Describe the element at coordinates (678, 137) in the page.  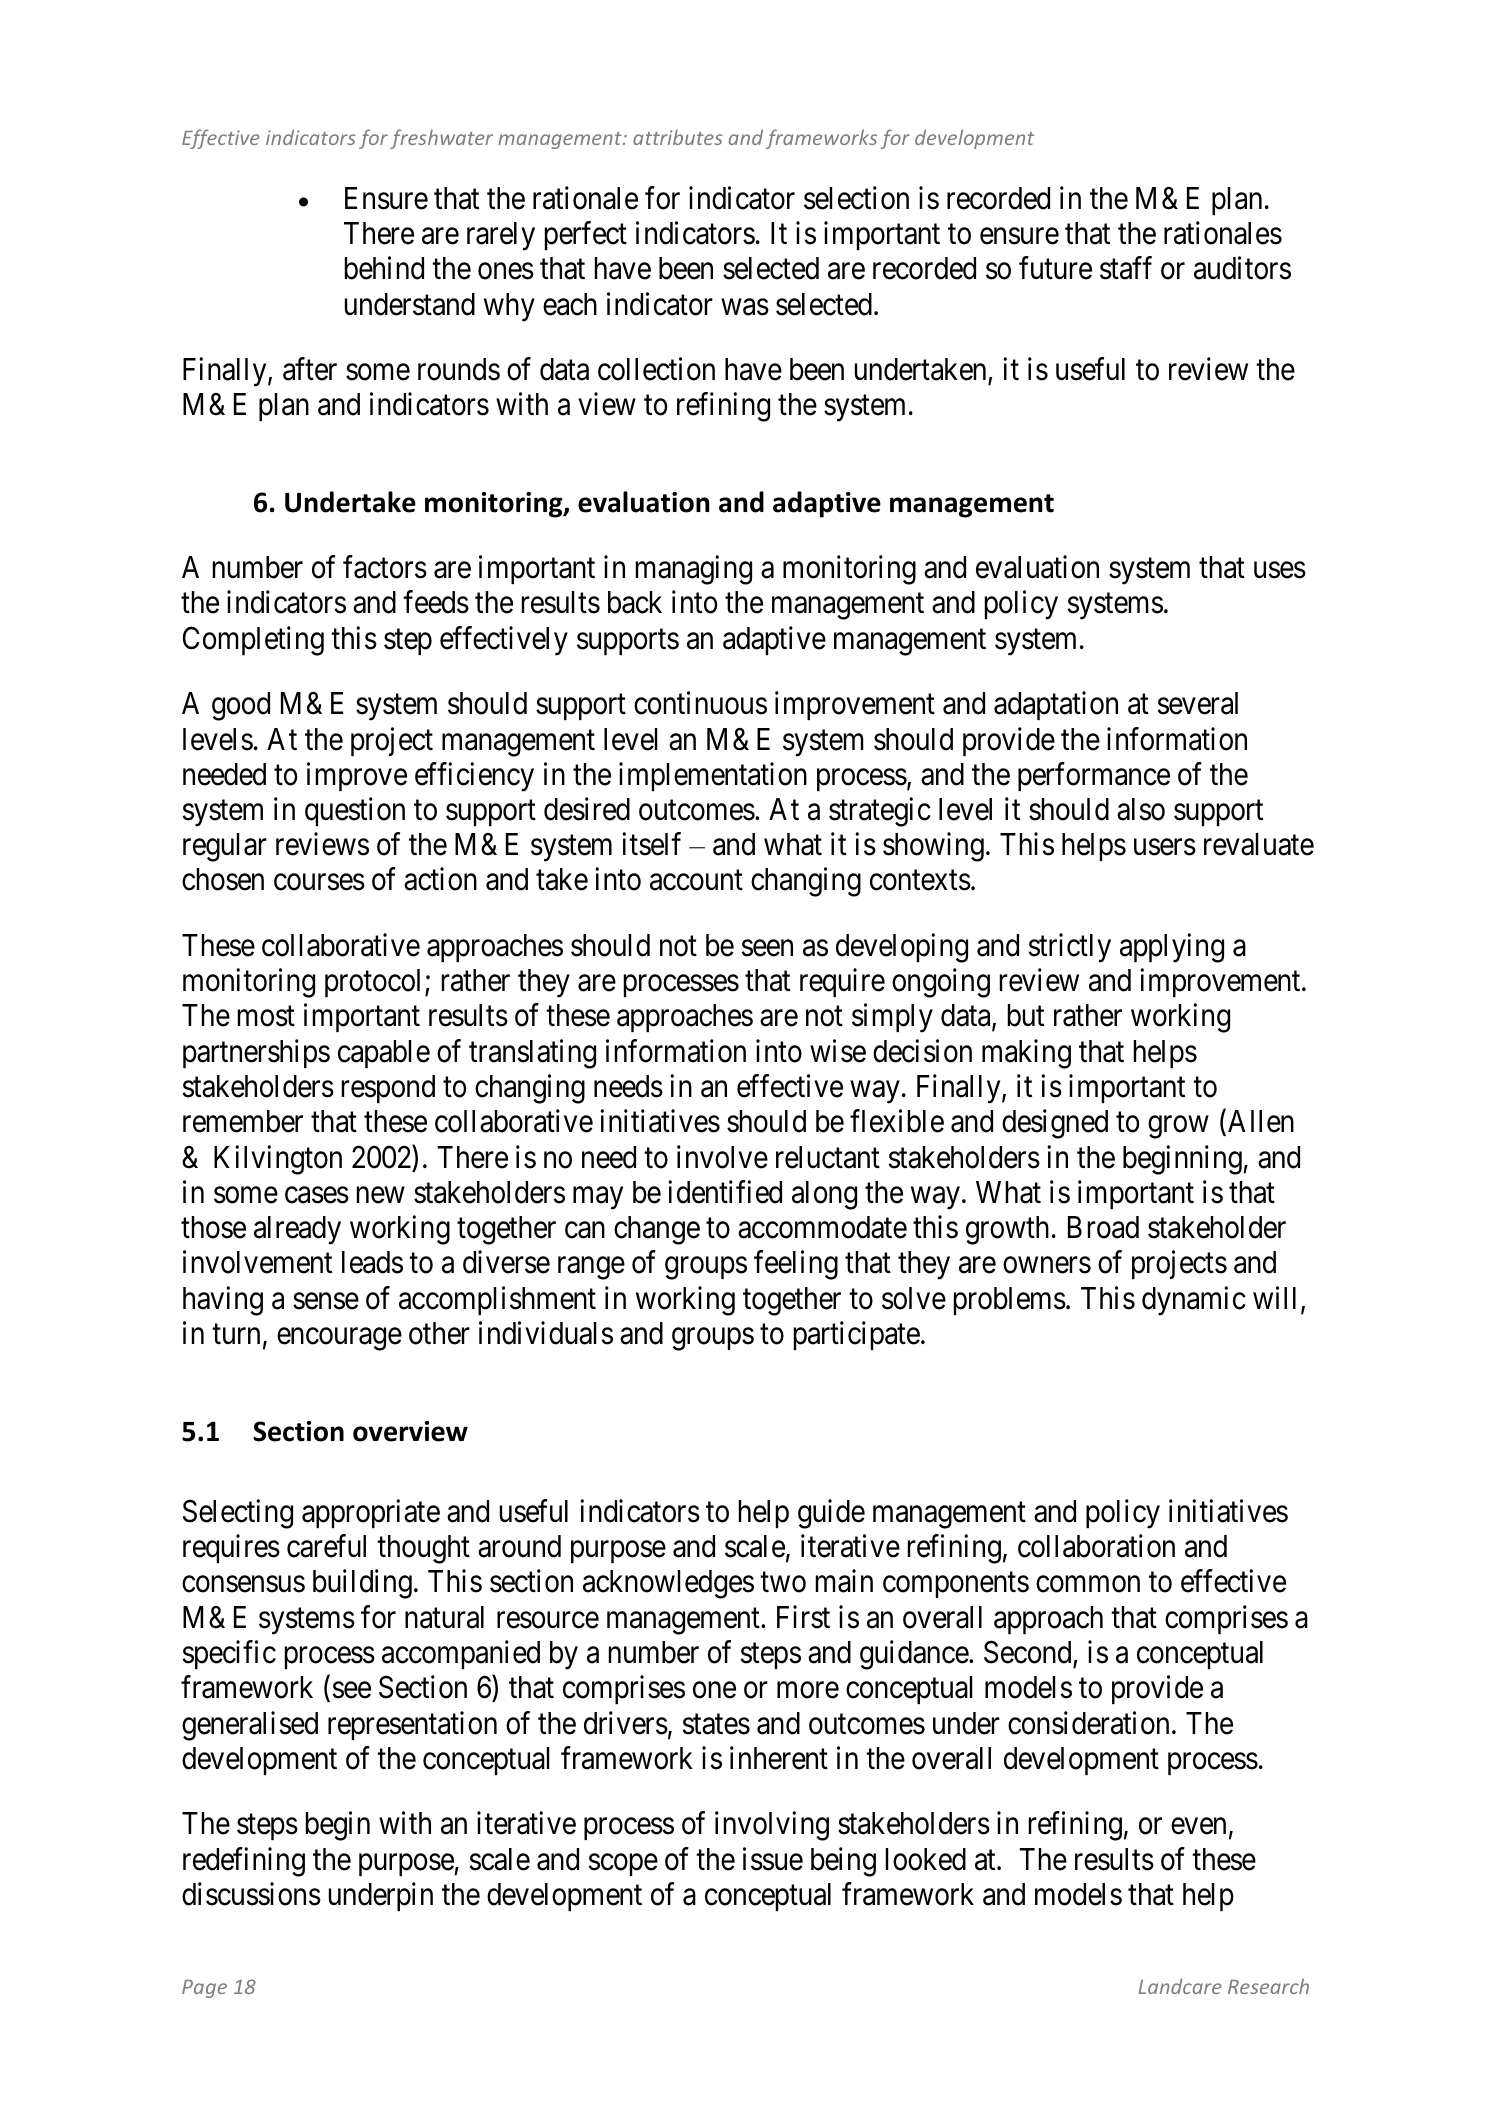
I see `attributes` at that location.
